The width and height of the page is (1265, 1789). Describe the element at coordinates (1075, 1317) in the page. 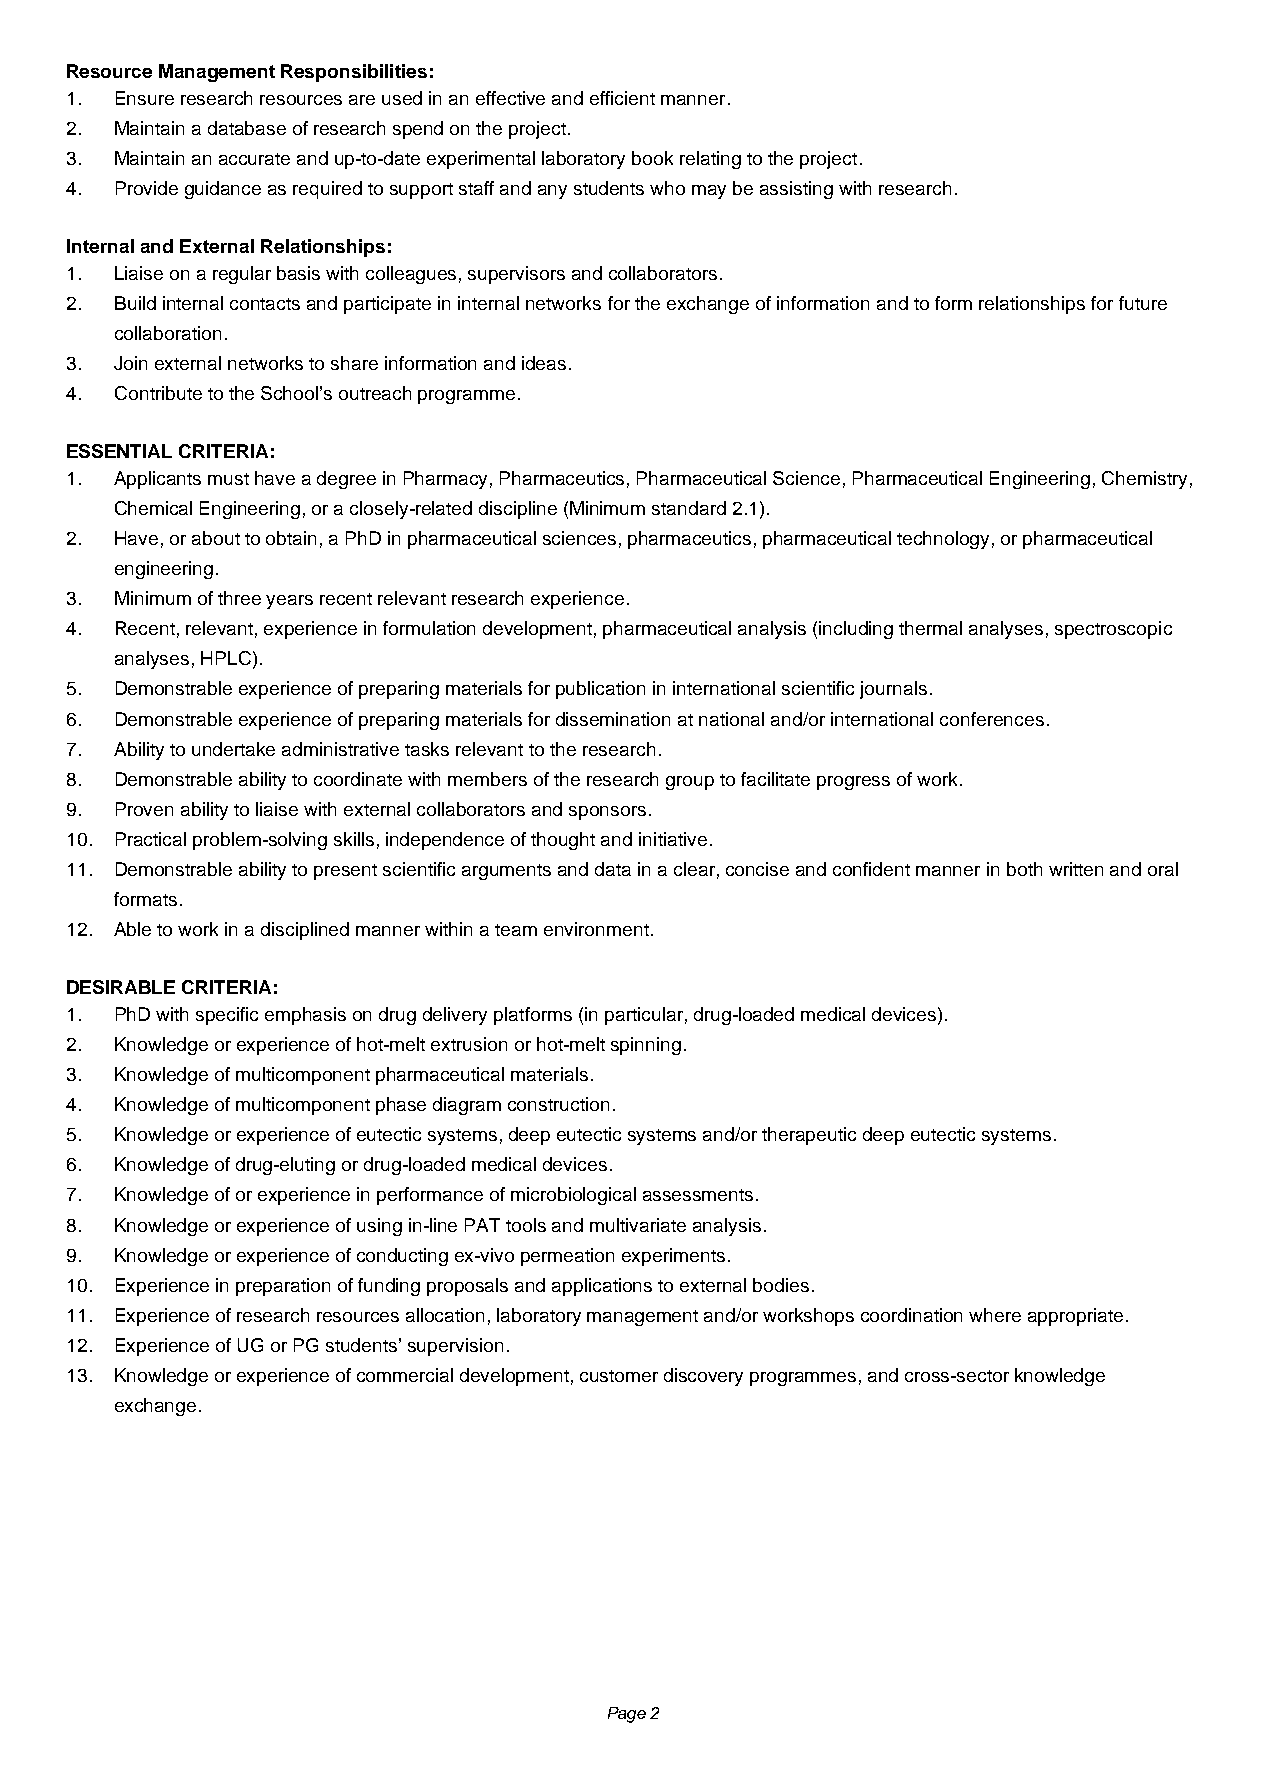

I see `appropriate` at that location.
